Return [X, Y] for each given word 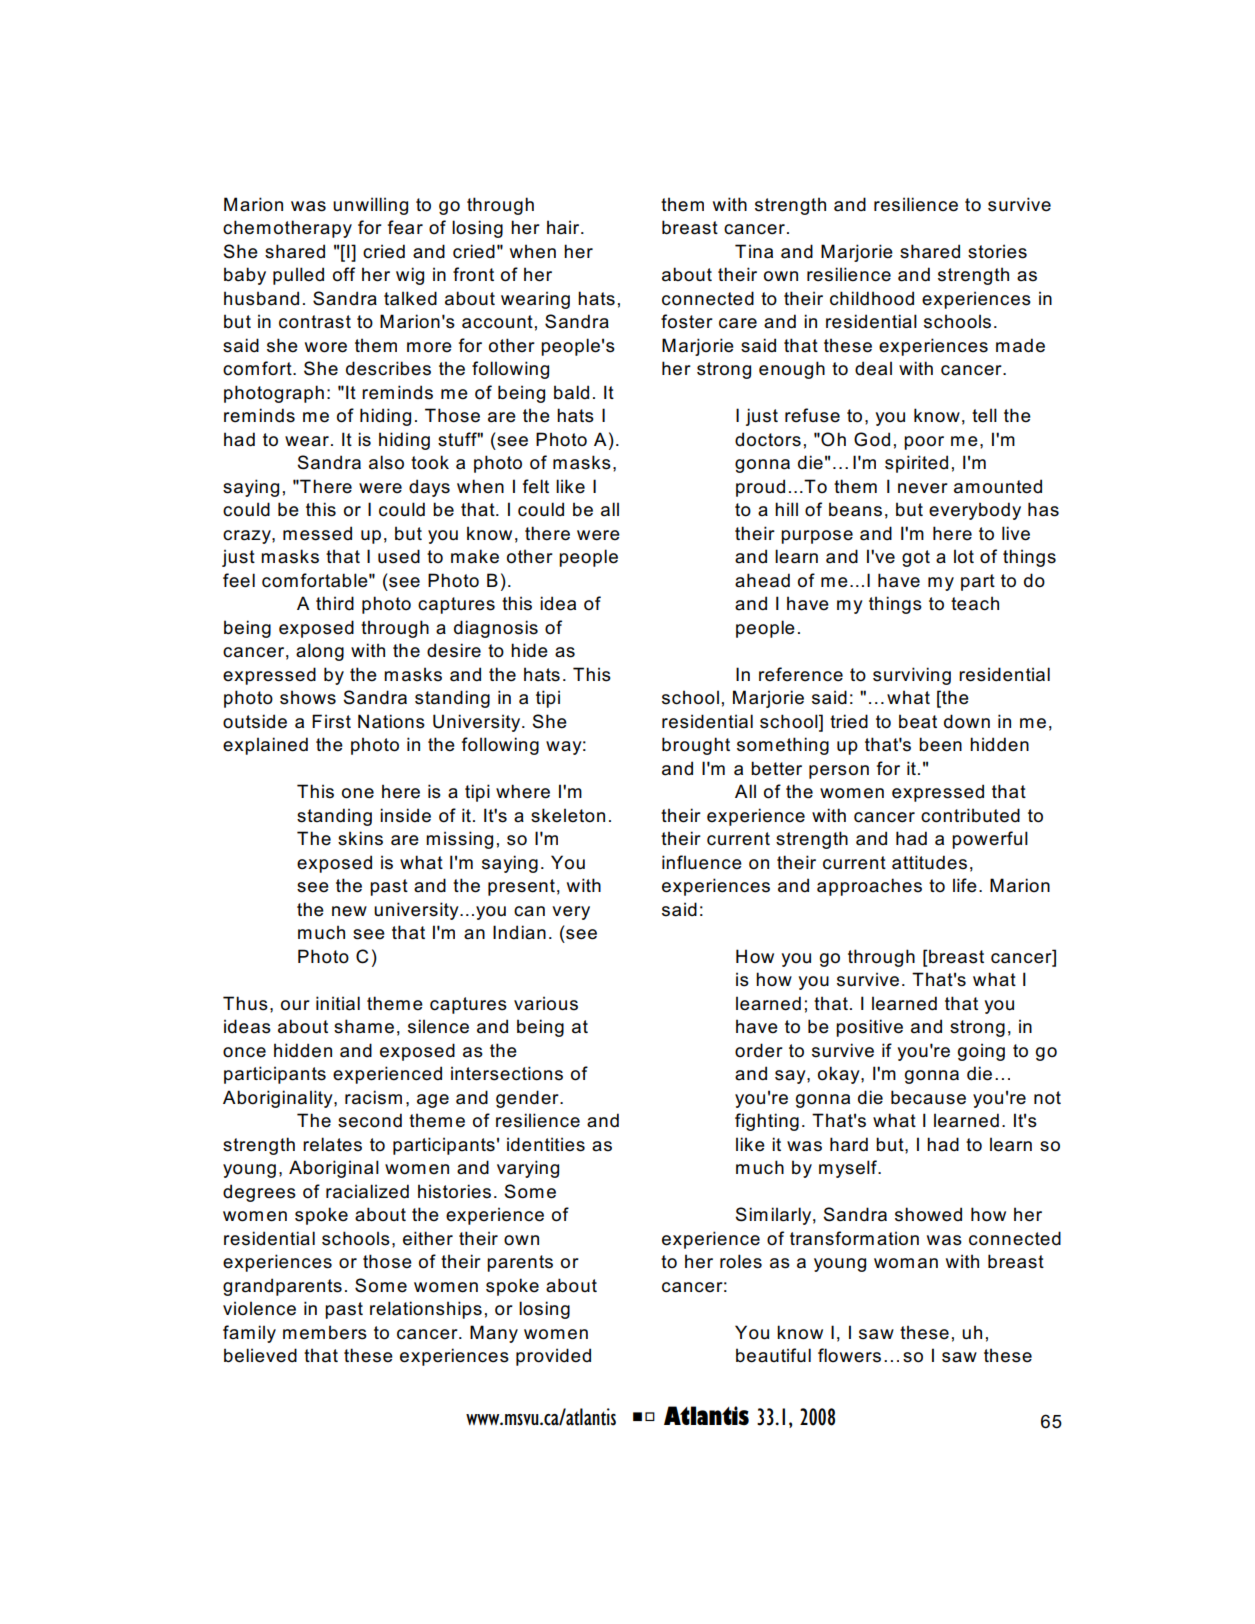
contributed [970, 815]
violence [259, 1308]
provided [553, 1357]
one [358, 793]
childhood [872, 298]
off [344, 274]
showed [928, 1214]
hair [564, 227]
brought [696, 746]
